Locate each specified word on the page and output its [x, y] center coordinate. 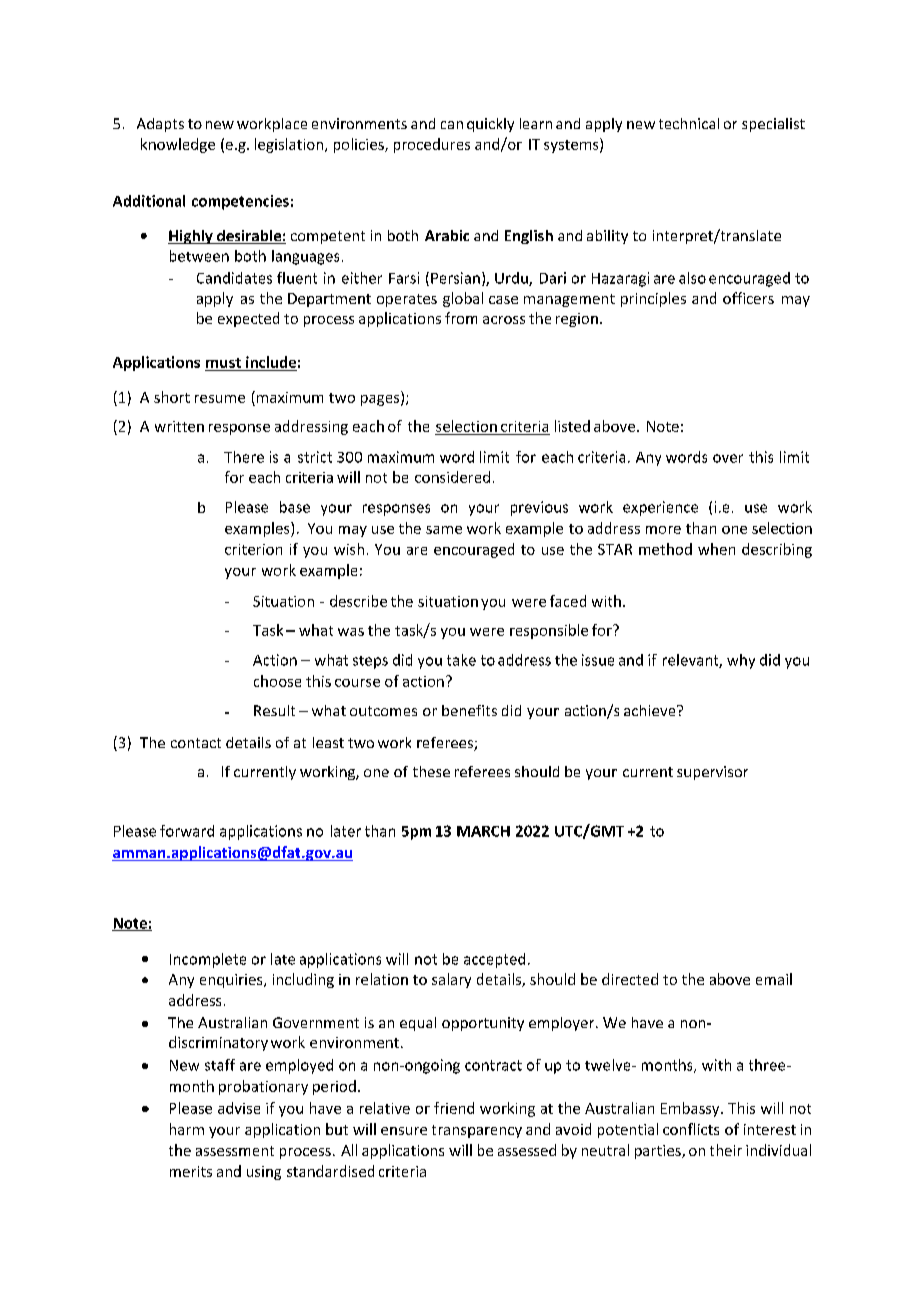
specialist [773, 125]
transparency [477, 1131]
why [741, 661]
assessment [235, 1151]
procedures [432, 145]
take [461, 660]
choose [277, 681]
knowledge [178, 145]
